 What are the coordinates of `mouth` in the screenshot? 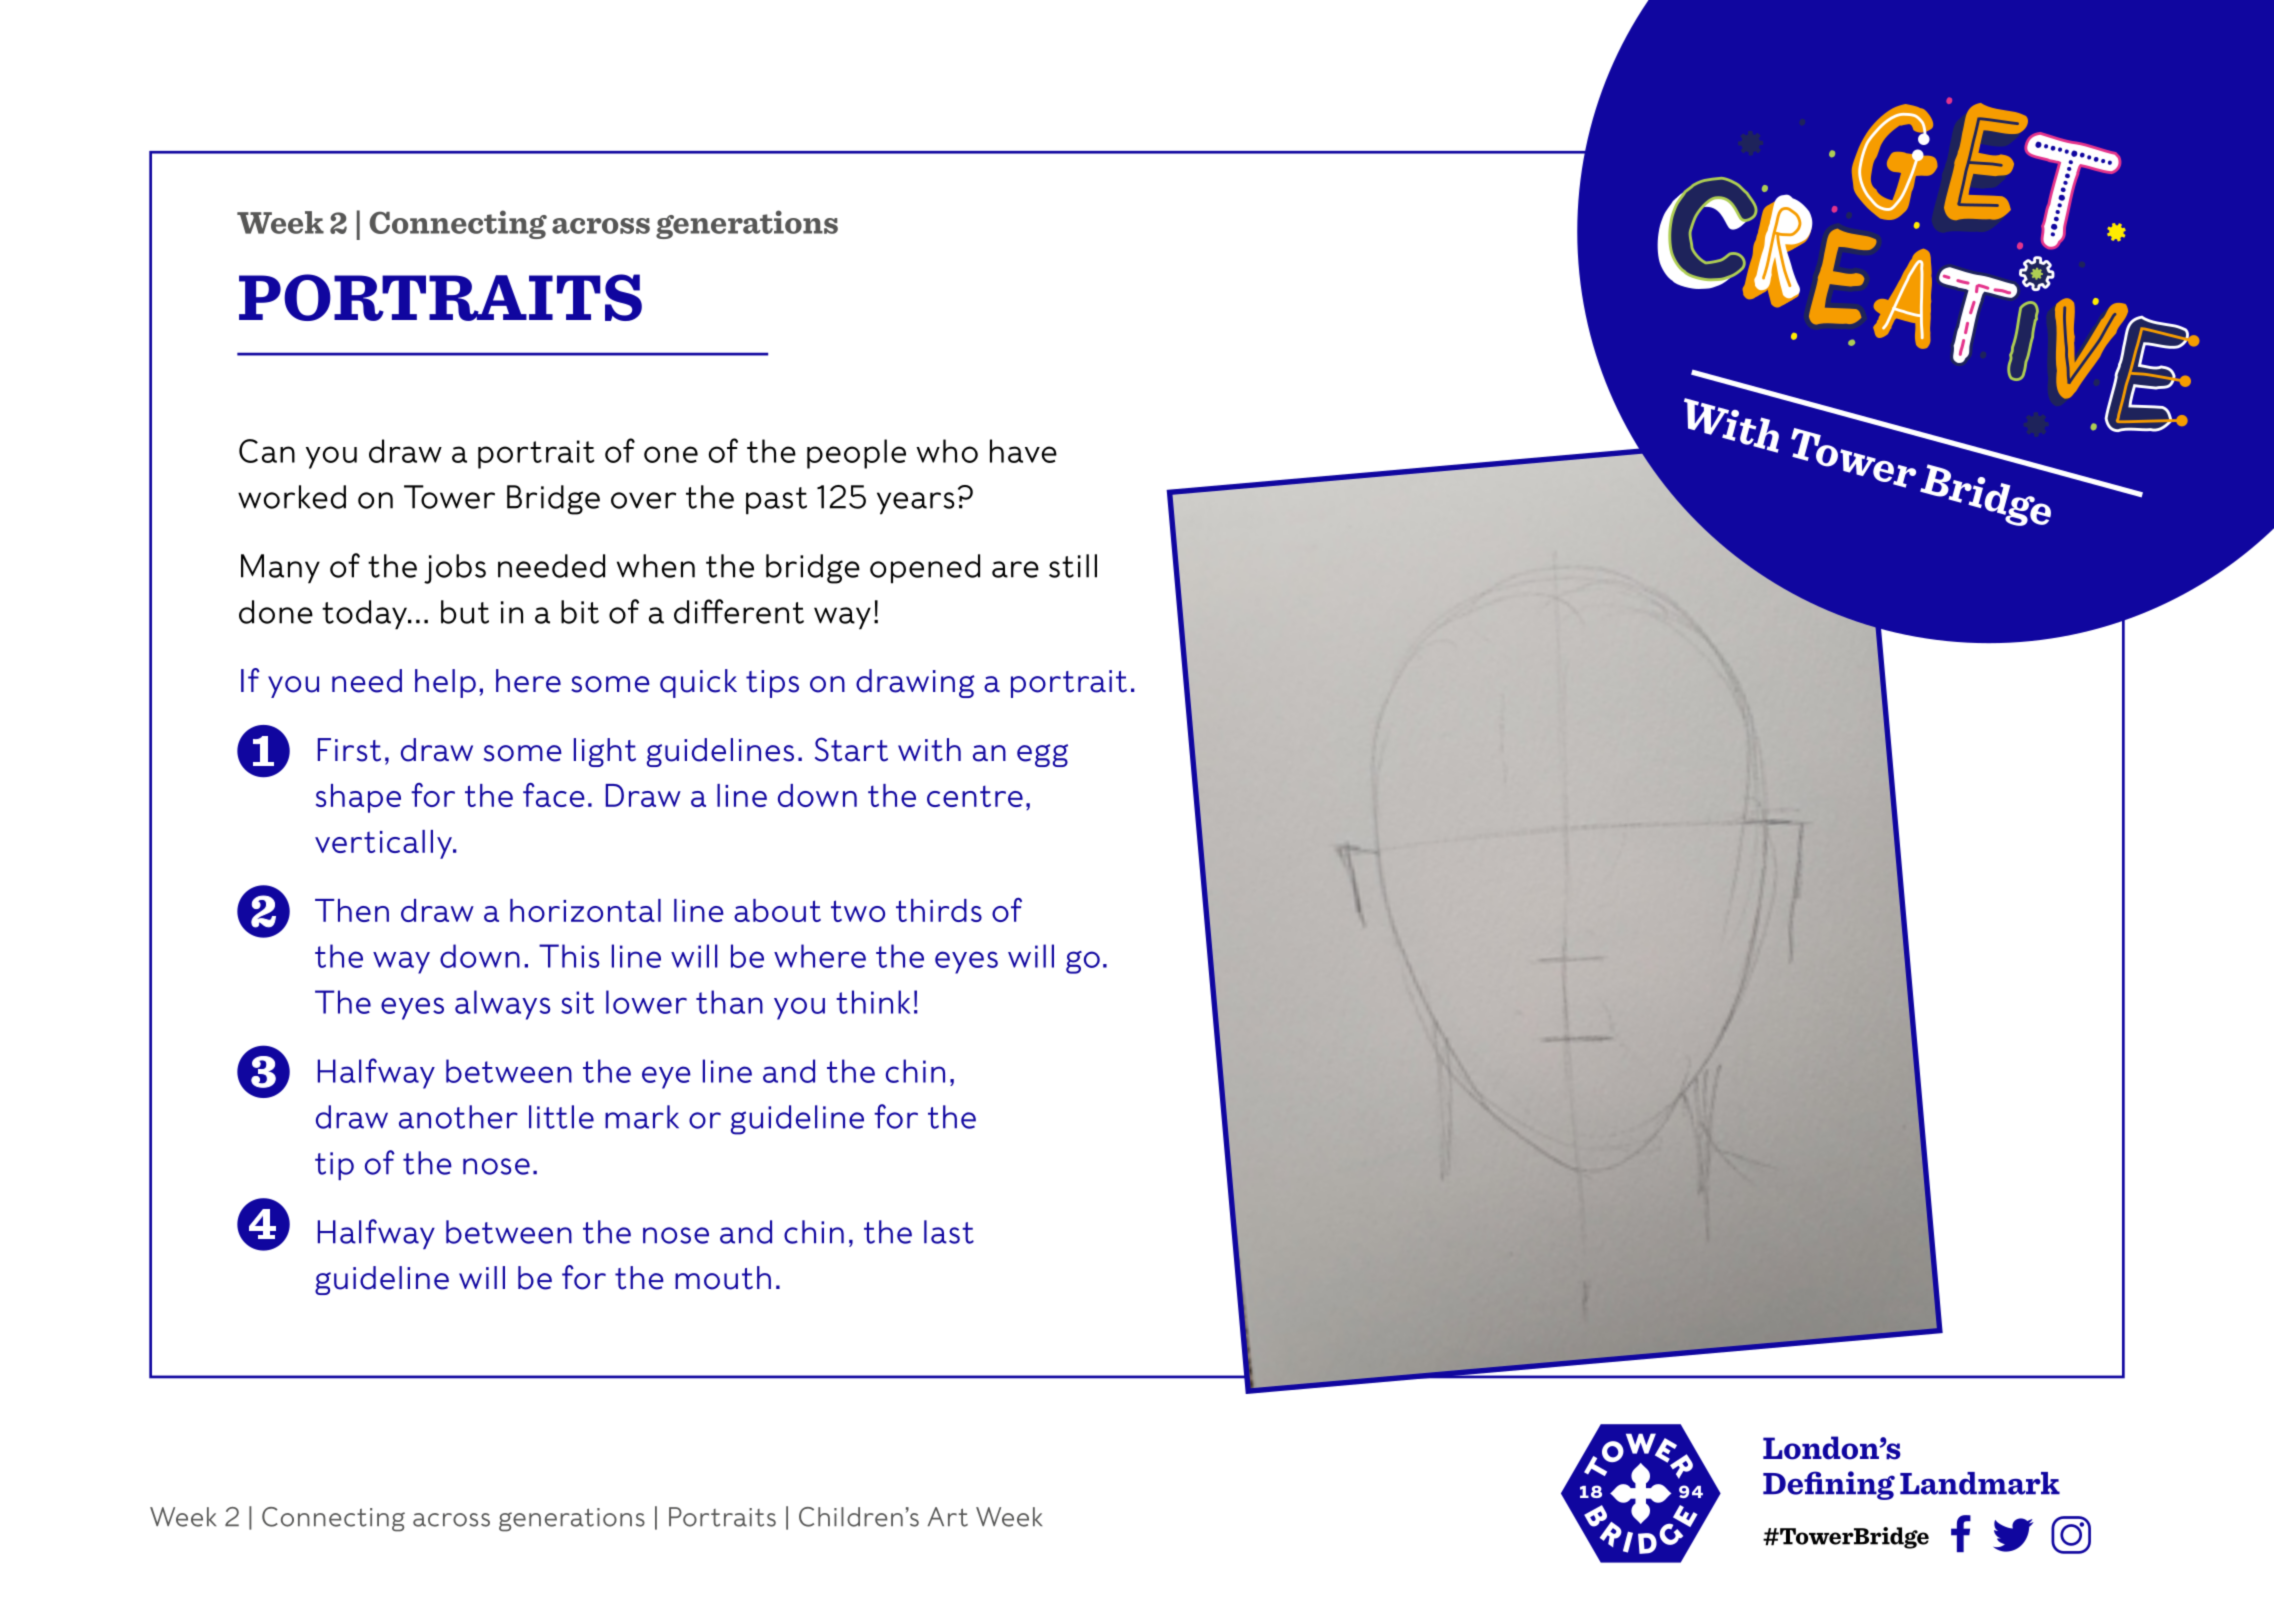 It's located at (723, 1278).
